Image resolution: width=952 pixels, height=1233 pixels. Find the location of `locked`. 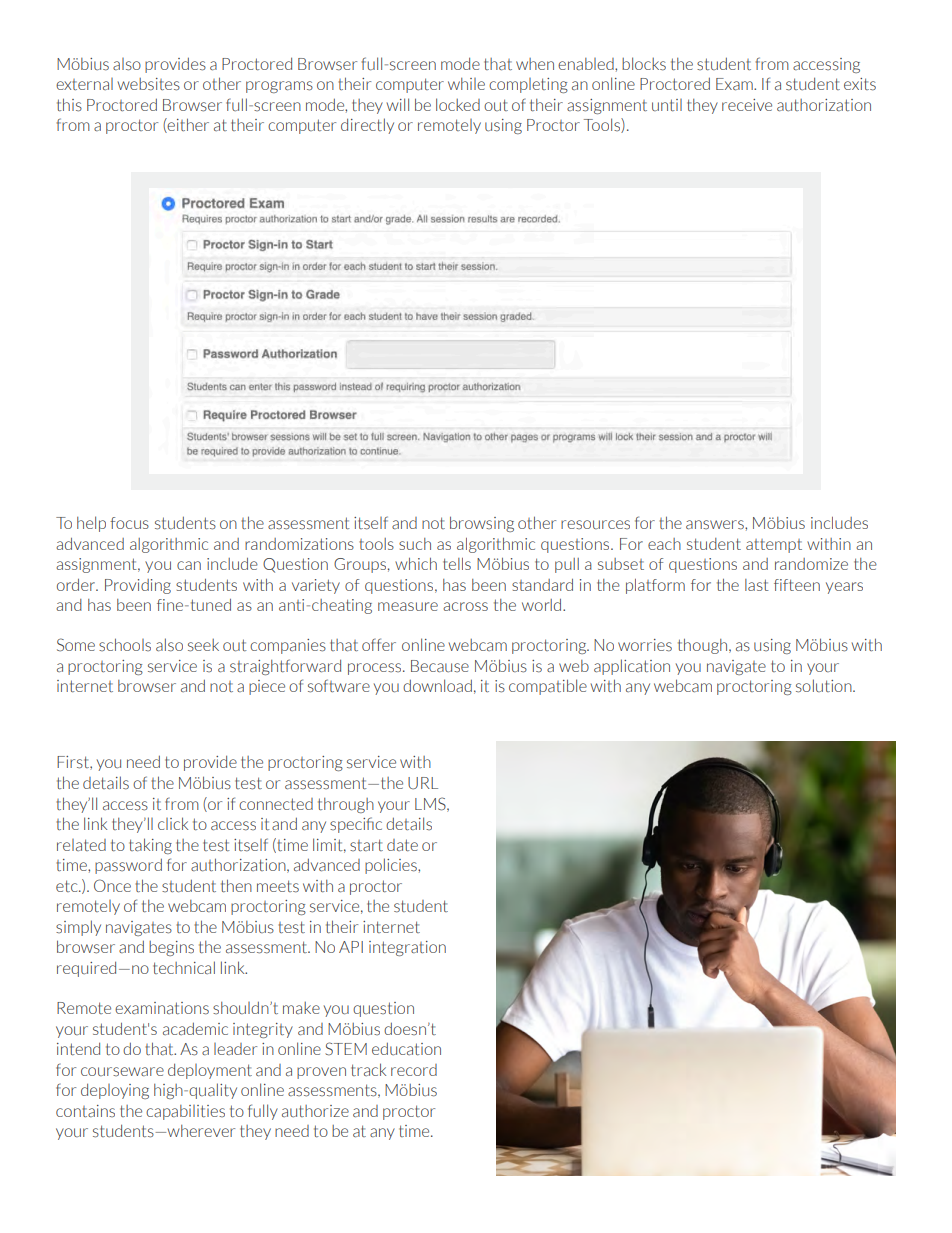

locked is located at coordinates (458, 104).
